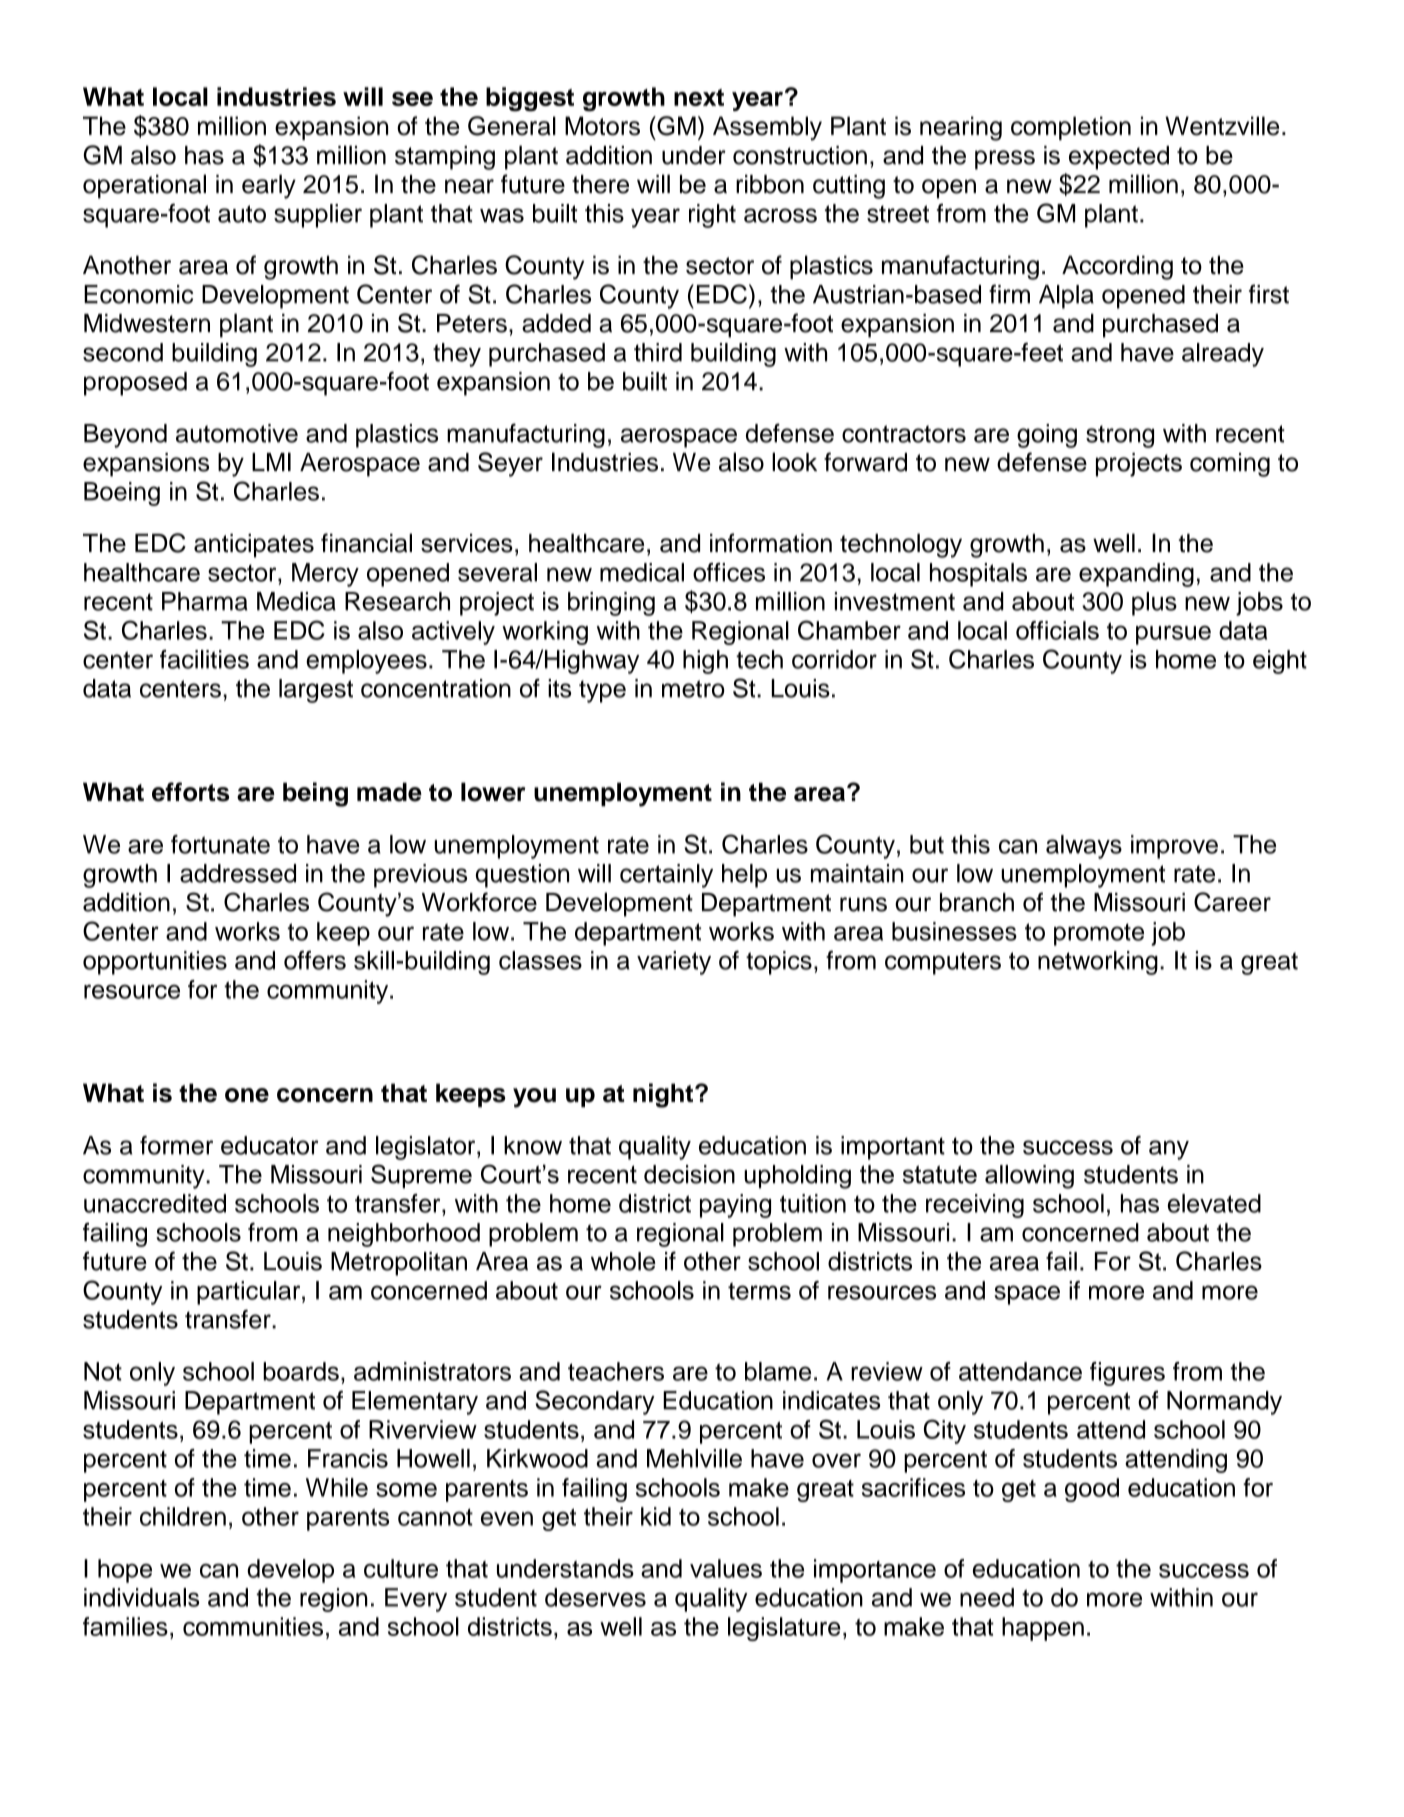 This document has width=1404, height=1817. What do you see at coordinates (666, 876) in the document?
I see `certainly` at bounding box center [666, 876].
